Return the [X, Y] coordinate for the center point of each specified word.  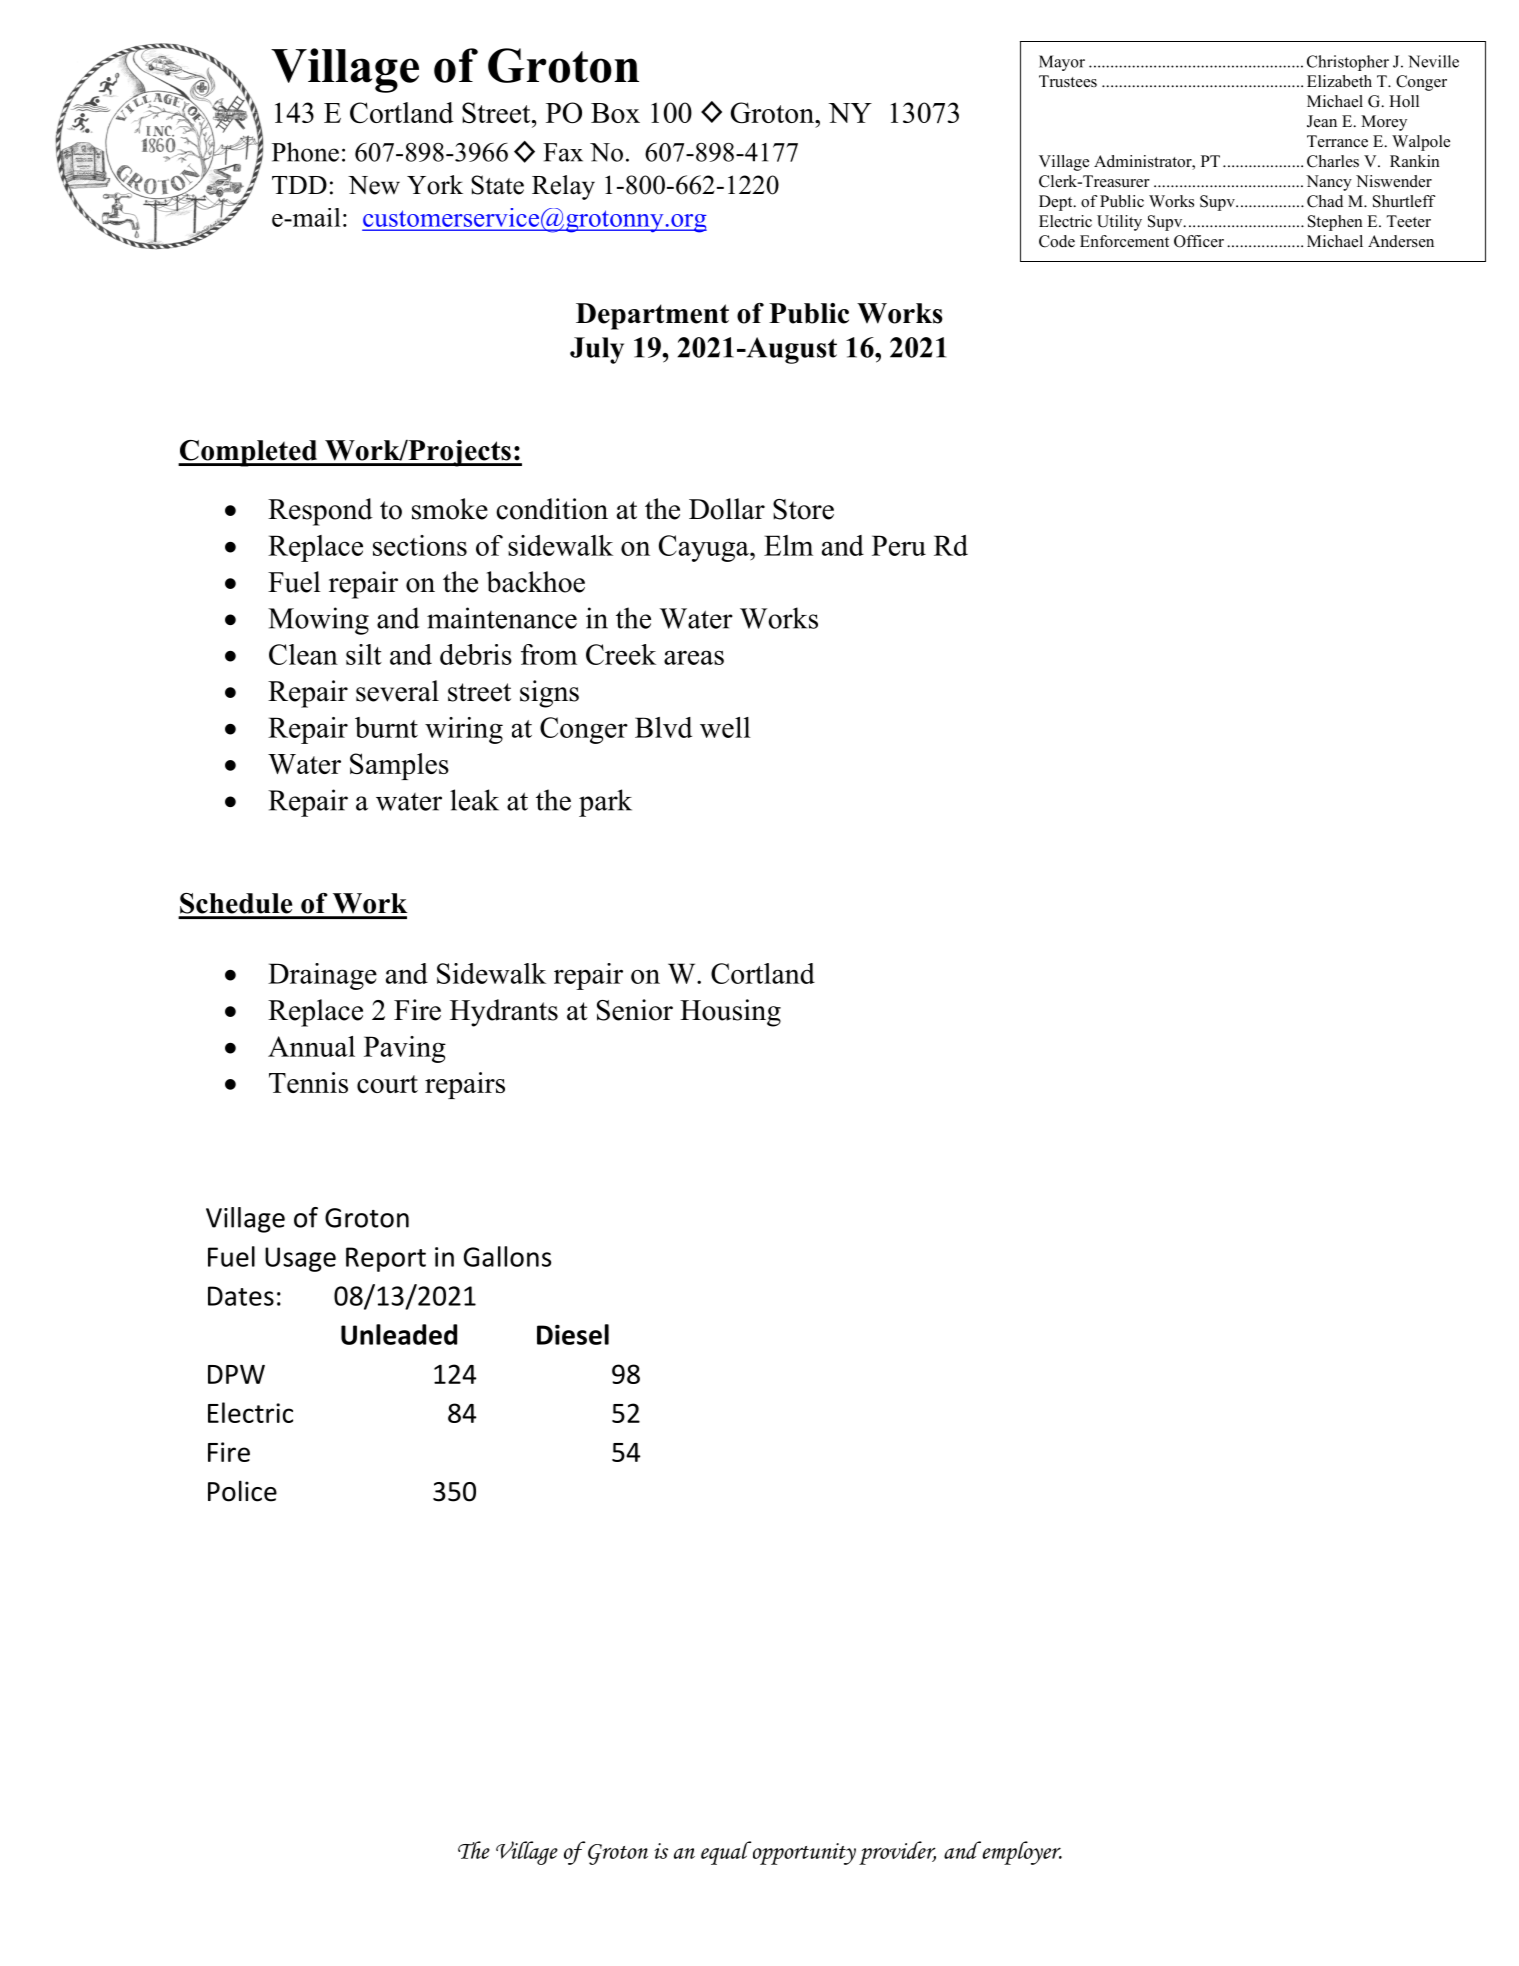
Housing [730, 1013]
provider [897, 1853]
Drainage [322, 976]
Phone [305, 152]
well [725, 727]
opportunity [803, 1853]
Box [615, 113]
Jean [1322, 121]
